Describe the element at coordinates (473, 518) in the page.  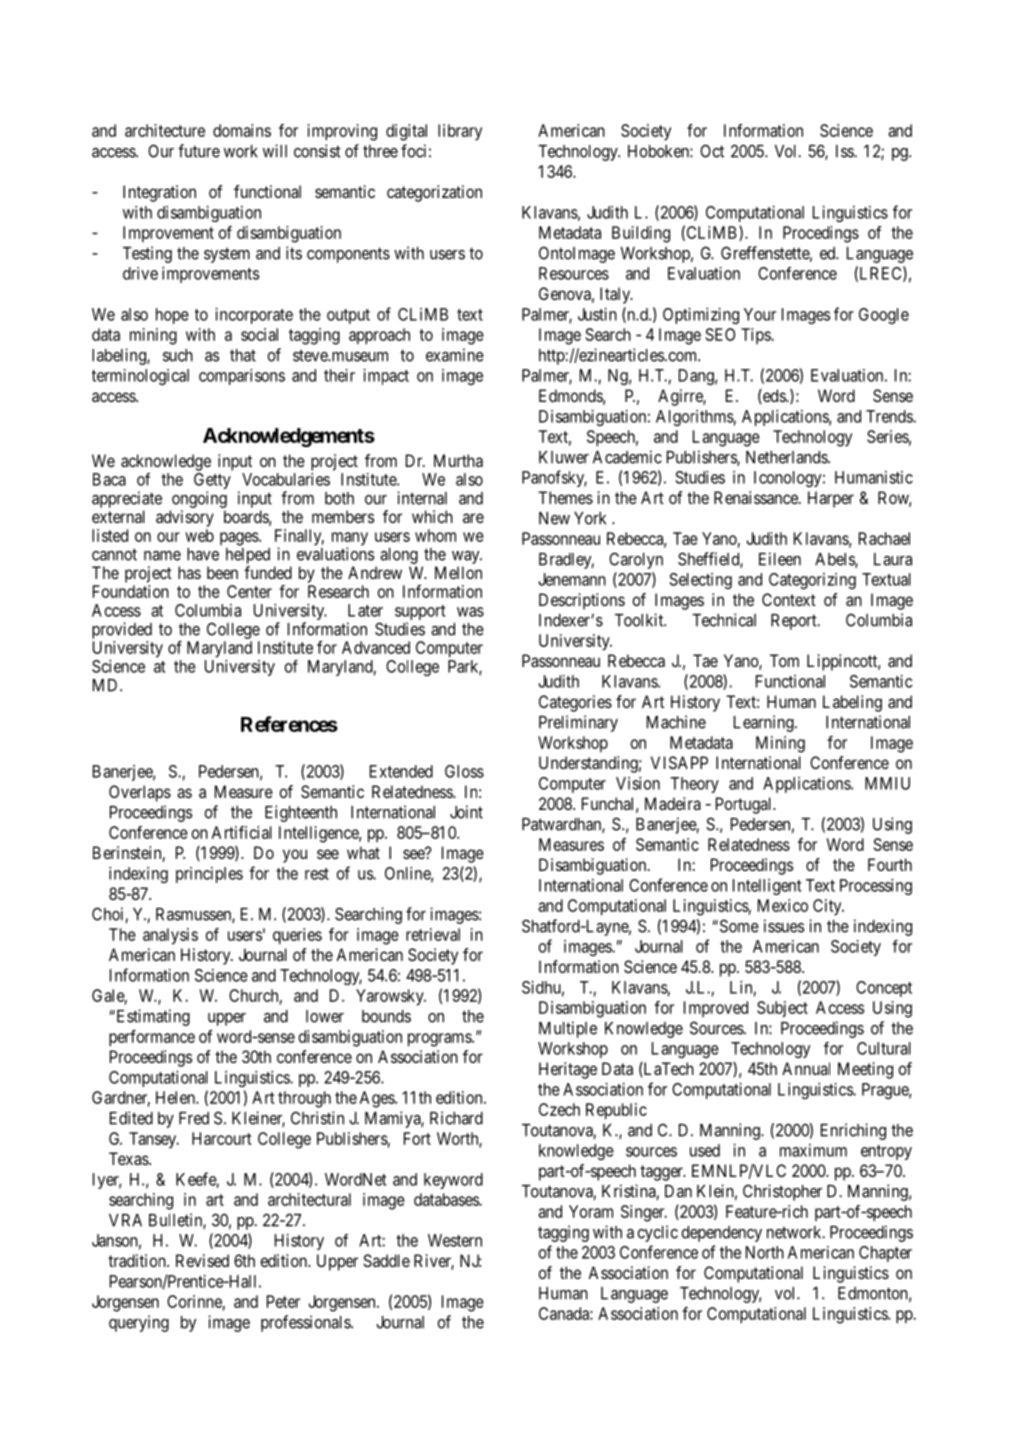
I see `are` at that location.
